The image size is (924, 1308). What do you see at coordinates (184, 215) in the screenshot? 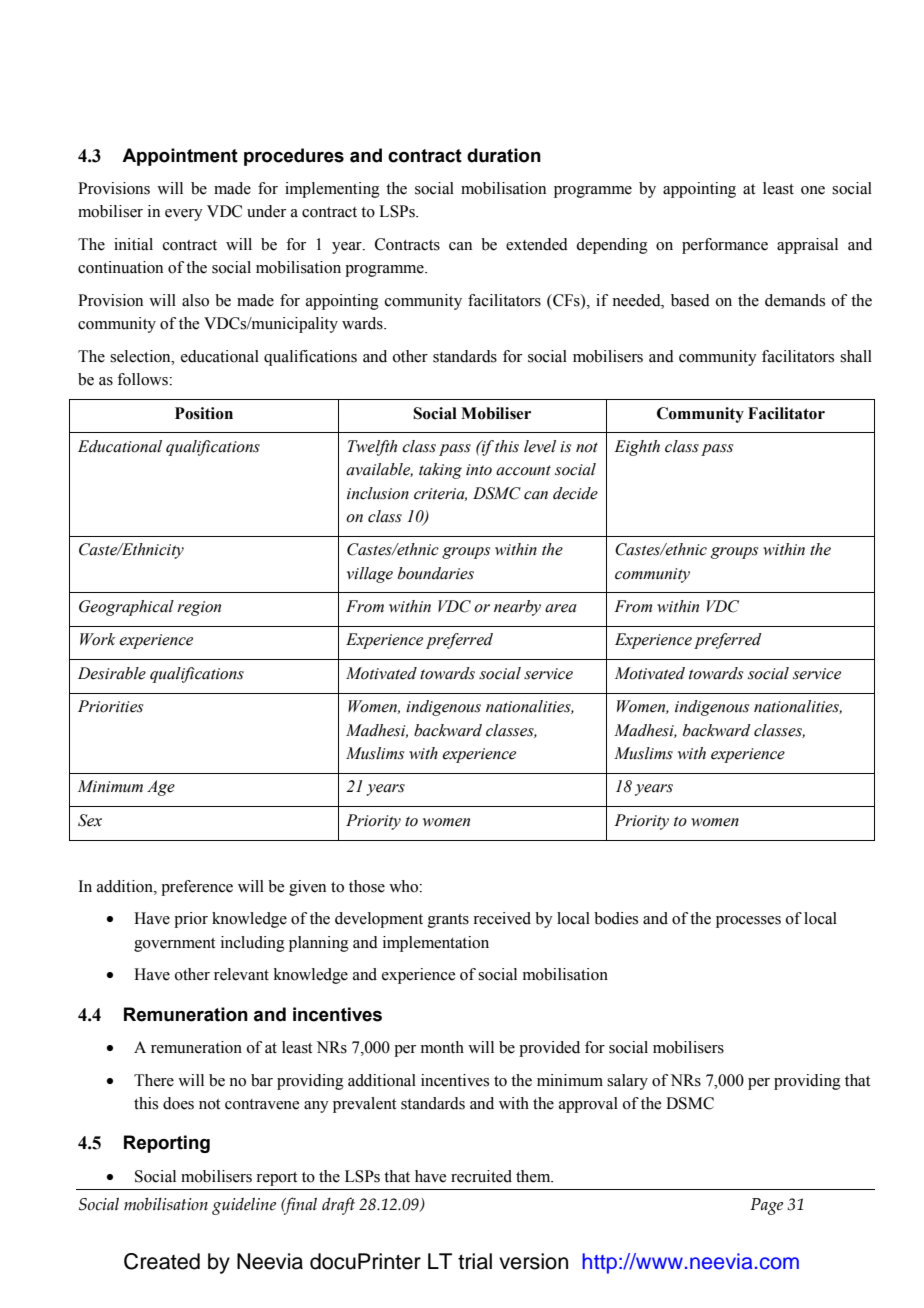
I see `every` at bounding box center [184, 215].
